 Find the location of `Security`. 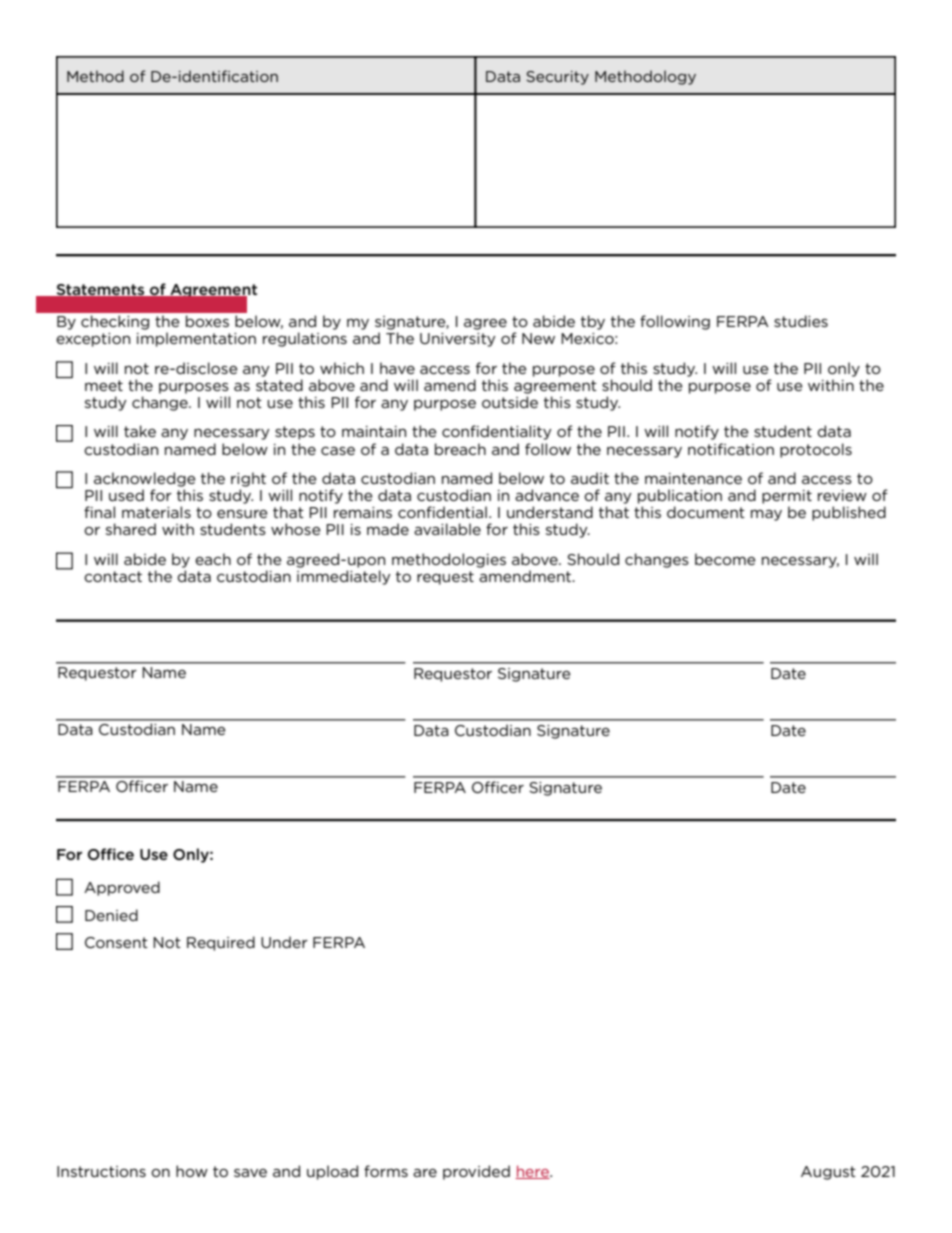

Security is located at coordinates (557, 78).
